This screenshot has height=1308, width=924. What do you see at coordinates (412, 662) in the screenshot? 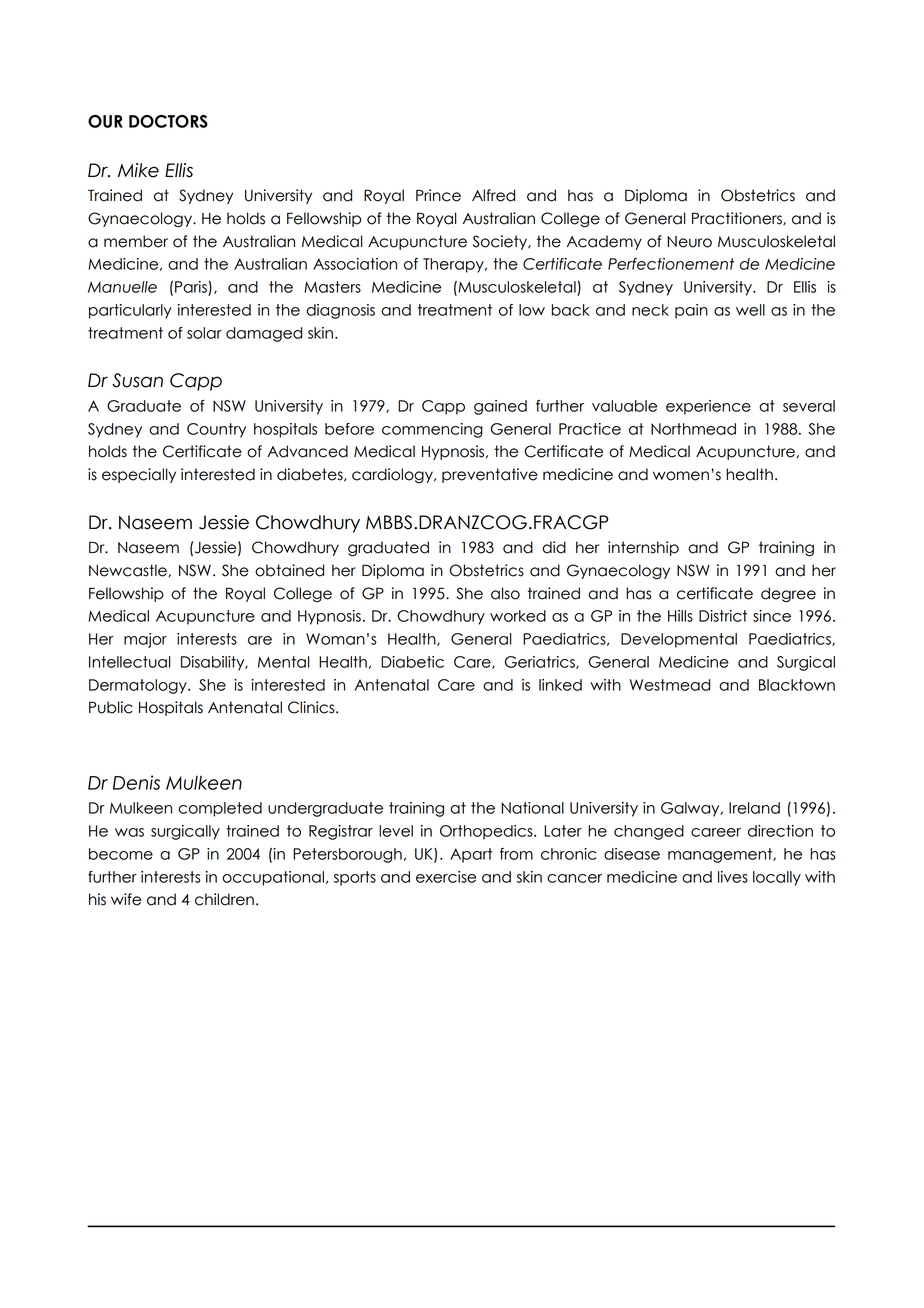
I see `Diabetic` at bounding box center [412, 662].
